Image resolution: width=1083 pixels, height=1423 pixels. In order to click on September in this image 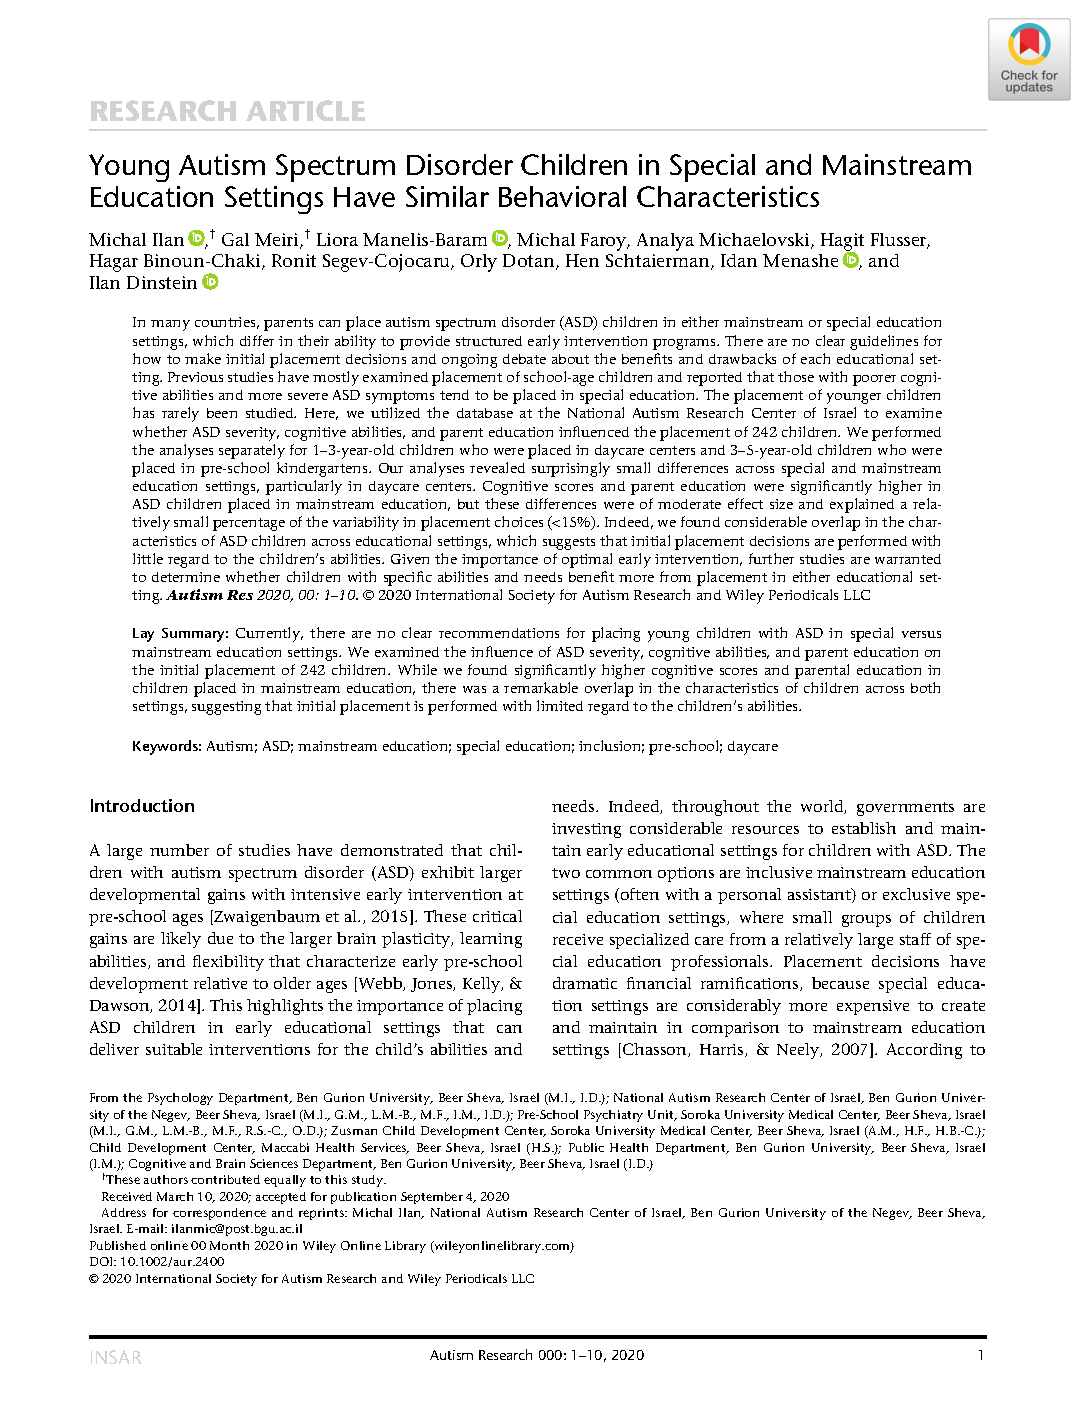, I will do `click(432, 1198)`.
